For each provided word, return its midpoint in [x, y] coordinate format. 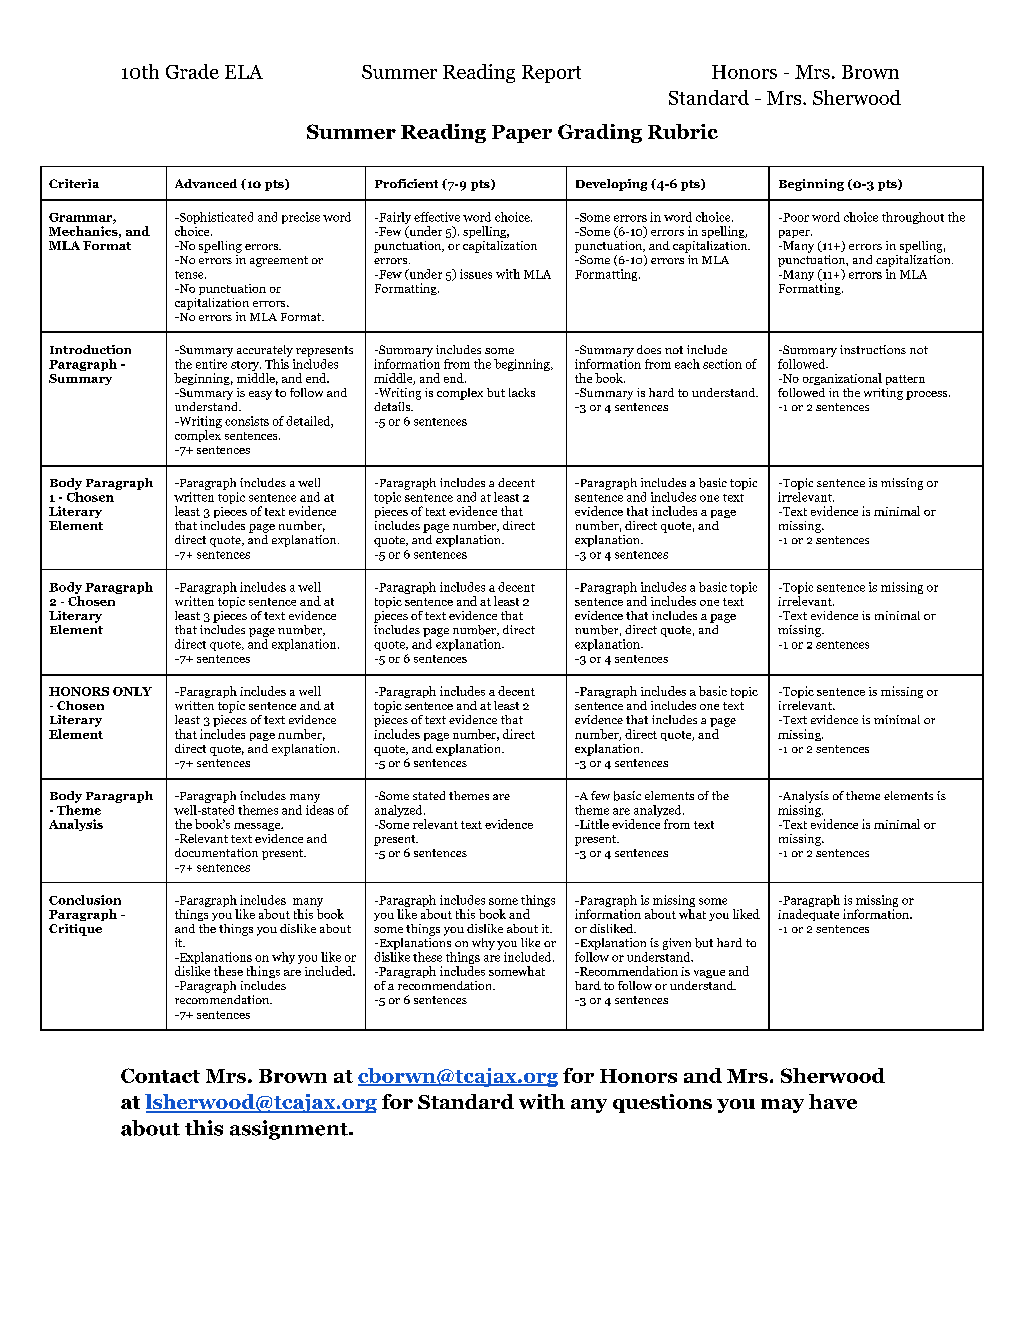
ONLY [132, 691]
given [677, 945]
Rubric [683, 131]
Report [551, 74]
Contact [160, 1075]
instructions [873, 349]
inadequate [808, 915]
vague [709, 974]
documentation [216, 852]
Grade [192, 71]
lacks [522, 392]
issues [476, 274]
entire [211, 364]
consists [247, 421]
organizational [842, 379]
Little [593, 824]
